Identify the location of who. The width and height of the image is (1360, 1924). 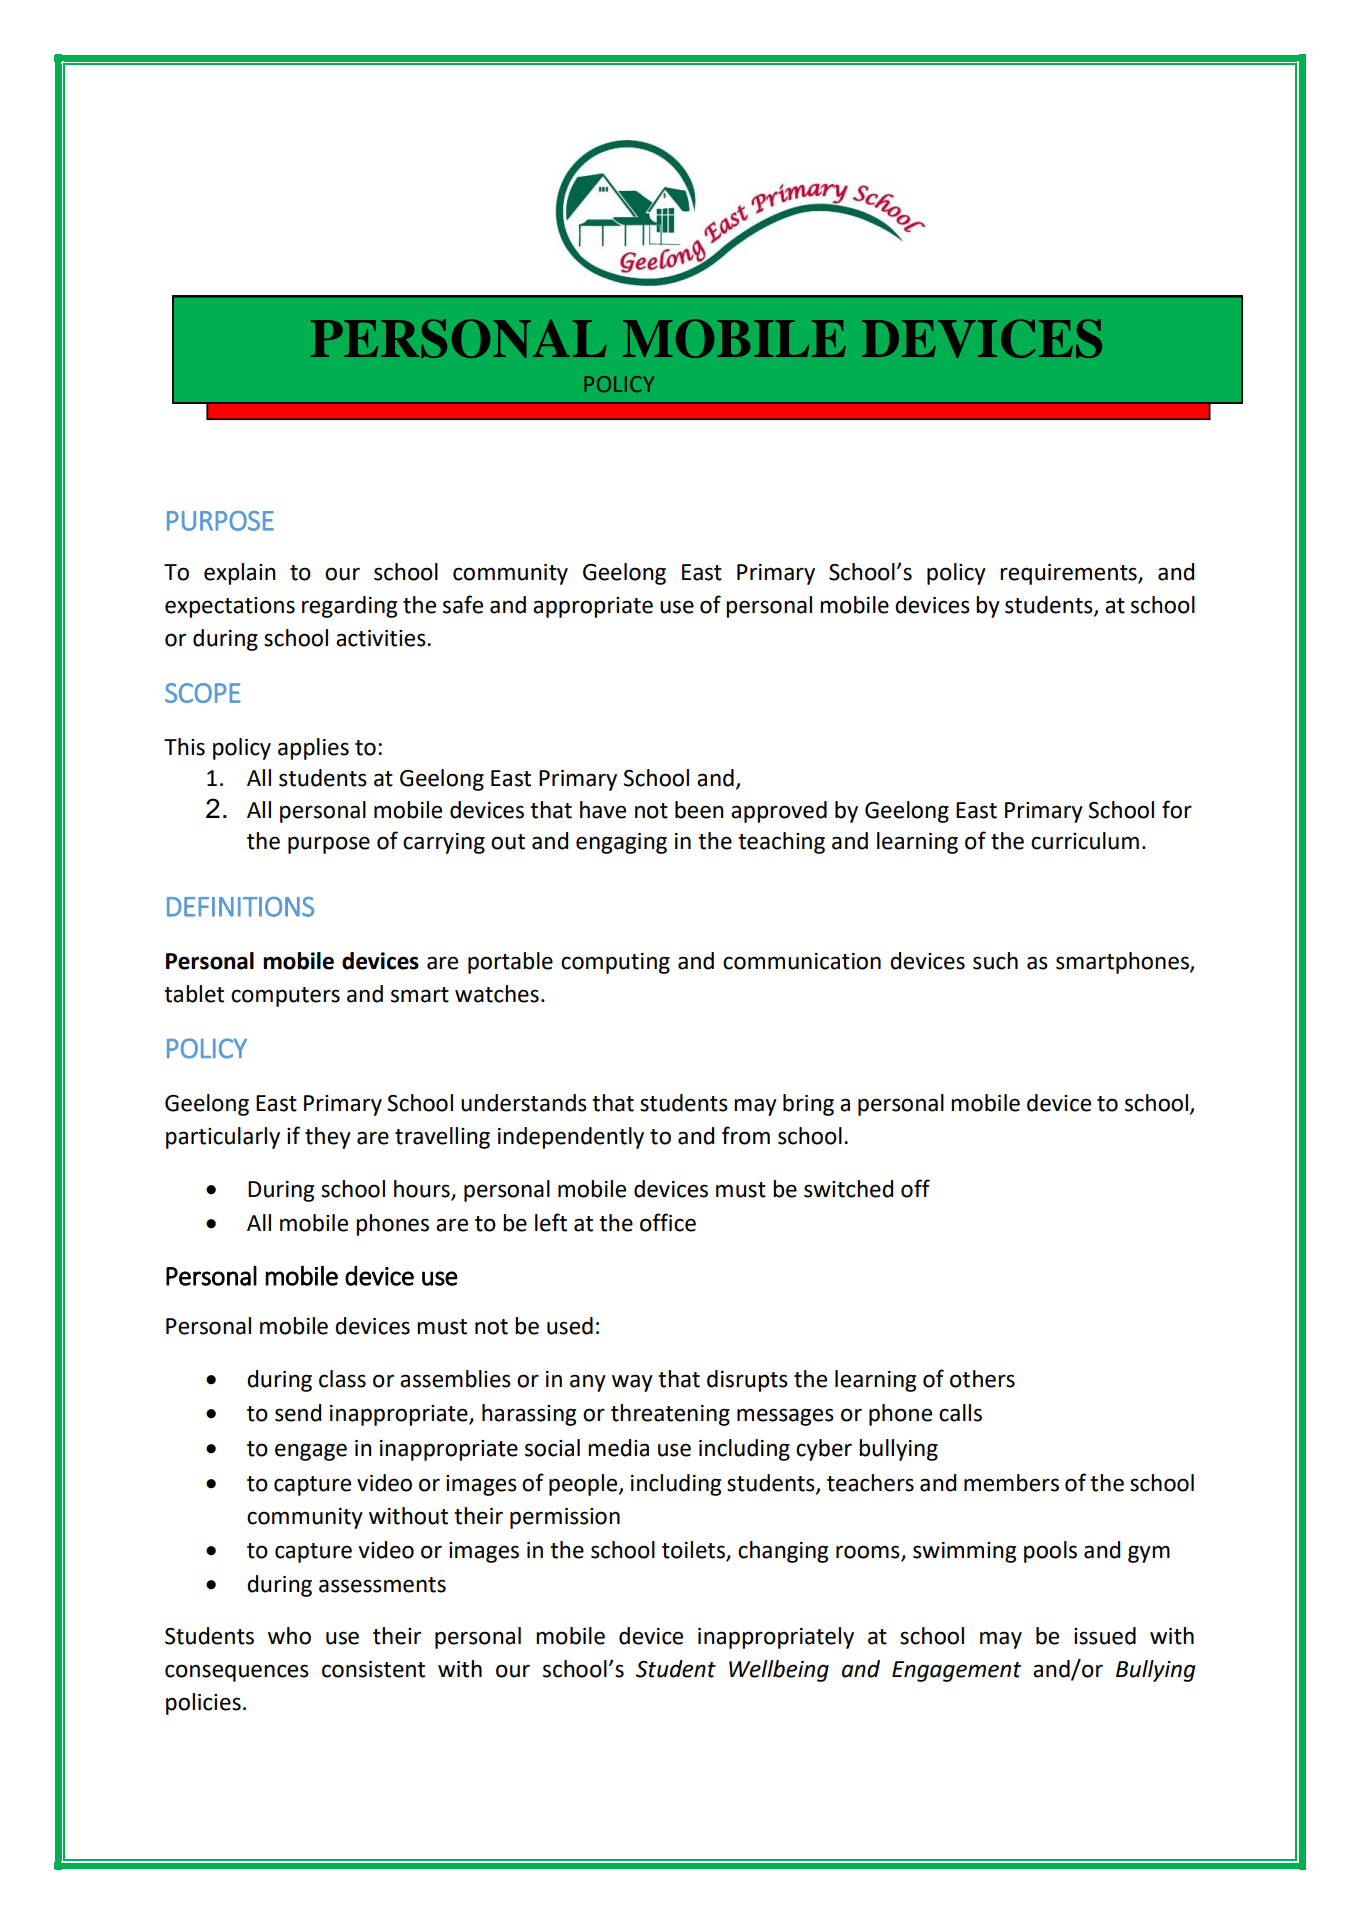
(289, 1636).
